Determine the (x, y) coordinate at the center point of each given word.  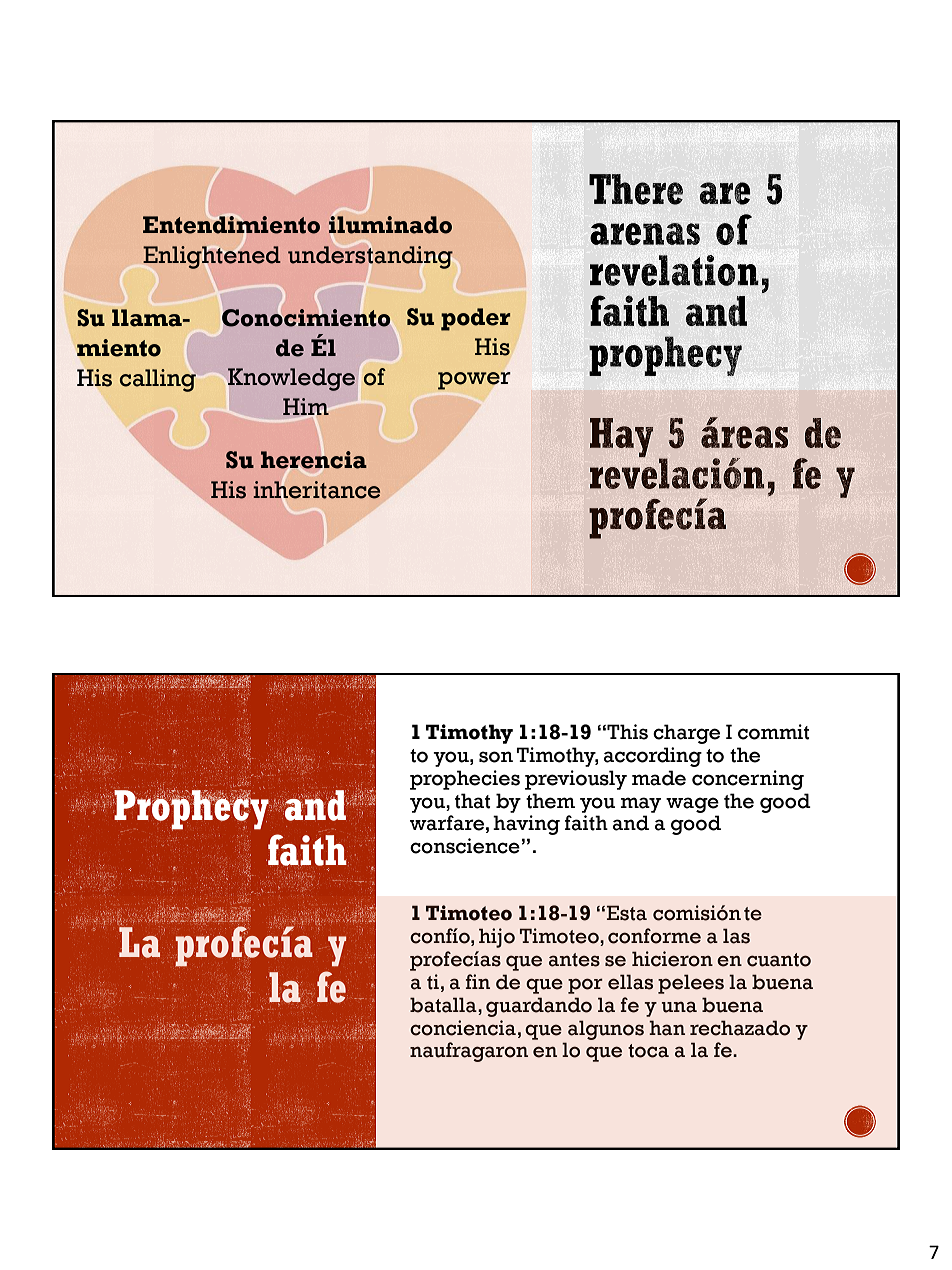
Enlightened (212, 257)
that (473, 801)
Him (306, 406)
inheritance (316, 490)
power (474, 381)
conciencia (463, 1028)
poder (476, 319)
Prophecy (191, 809)
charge (686, 734)
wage (692, 805)
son (496, 757)
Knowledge (291, 379)
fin (478, 981)
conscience (465, 846)
